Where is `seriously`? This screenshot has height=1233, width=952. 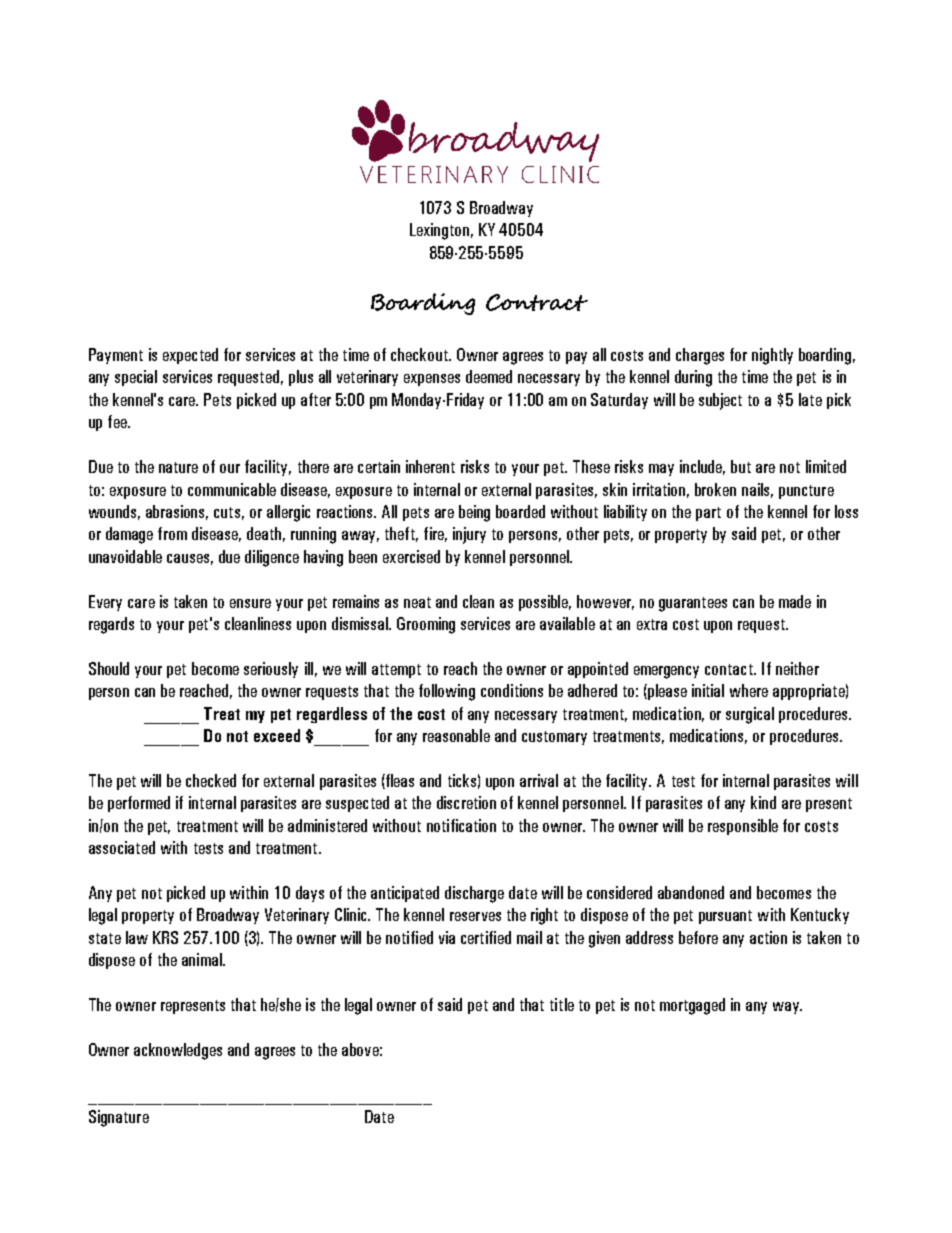 seriously is located at coordinates (271, 670).
